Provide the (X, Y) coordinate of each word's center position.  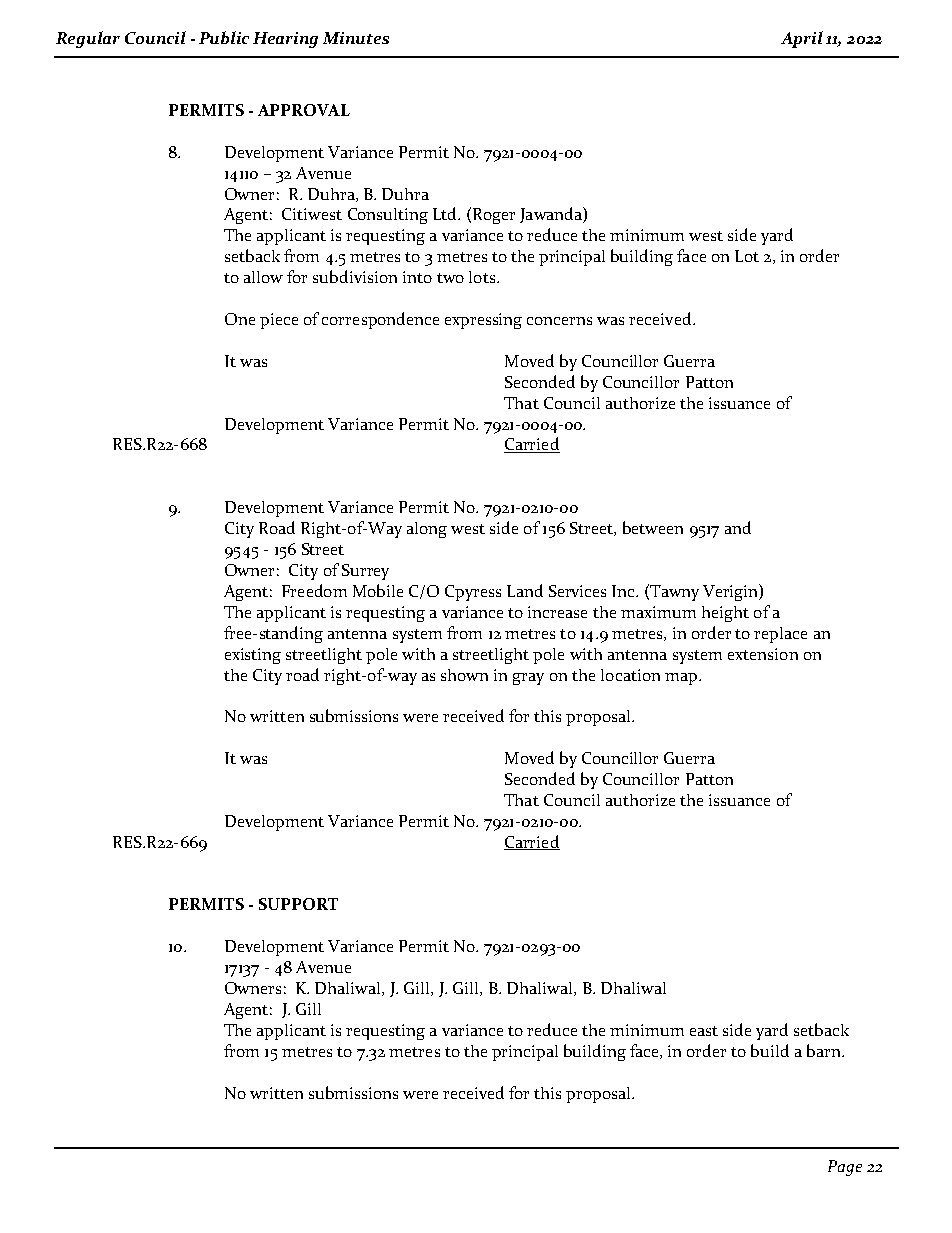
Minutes (356, 38)
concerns (559, 321)
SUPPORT (298, 904)
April (802, 39)
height (725, 614)
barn (825, 1050)
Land (525, 590)
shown (464, 675)
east (704, 1031)
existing (253, 656)
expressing (483, 321)
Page (845, 1168)
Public (224, 37)
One (240, 319)
